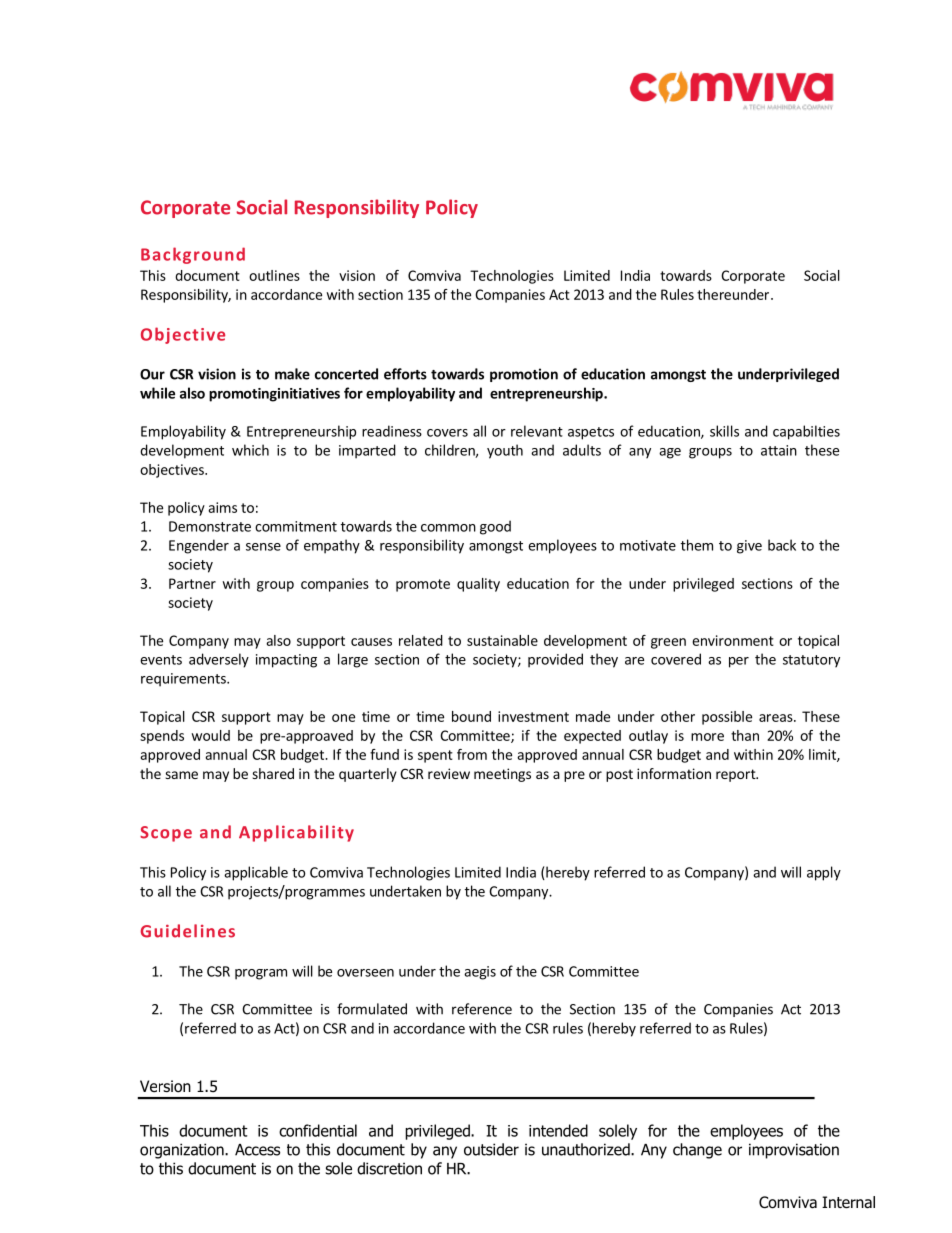  Describe the element at coordinates (210, 735) in the image. I see `would` at that location.
